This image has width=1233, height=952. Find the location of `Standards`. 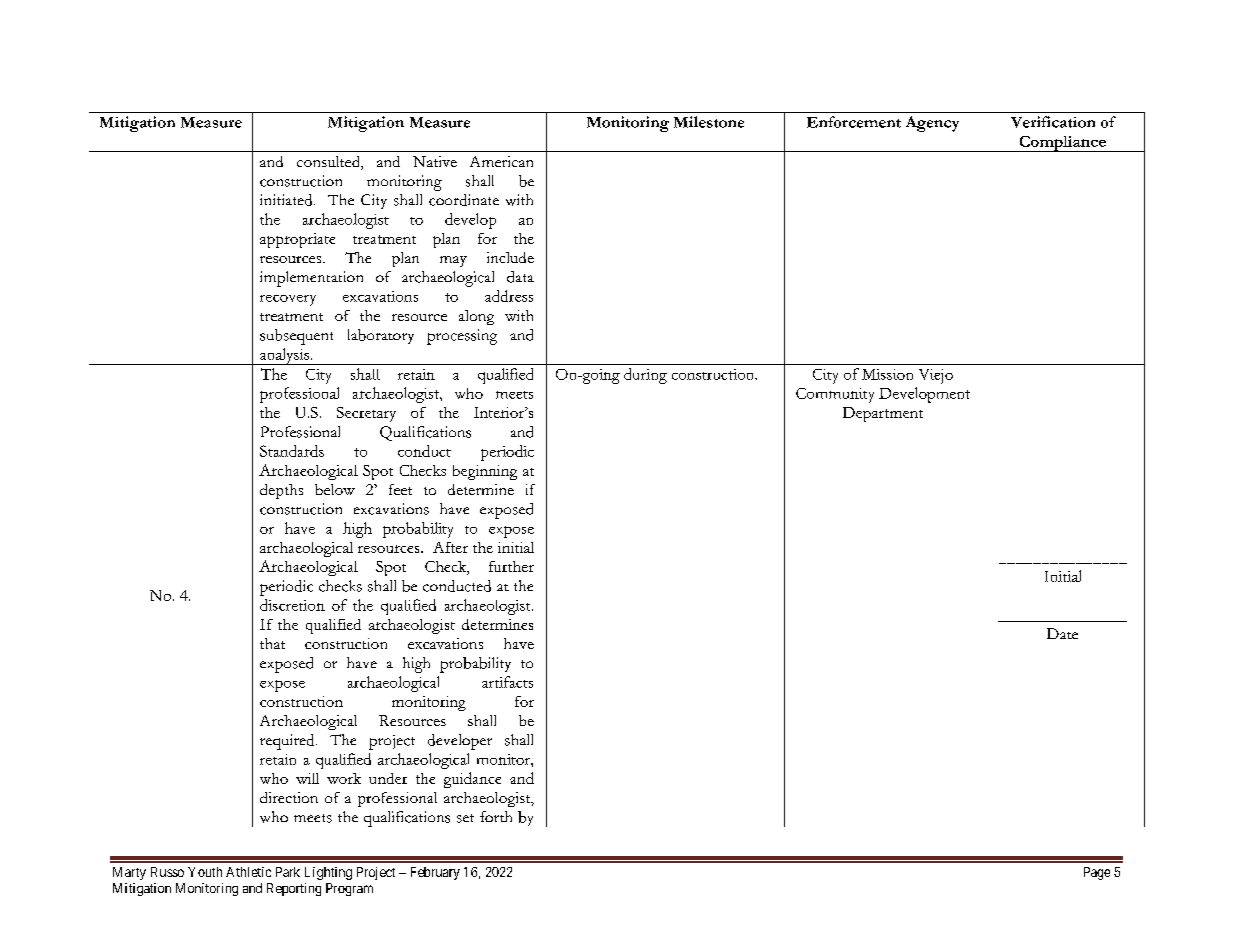

Standards is located at coordinates (292, 451).
